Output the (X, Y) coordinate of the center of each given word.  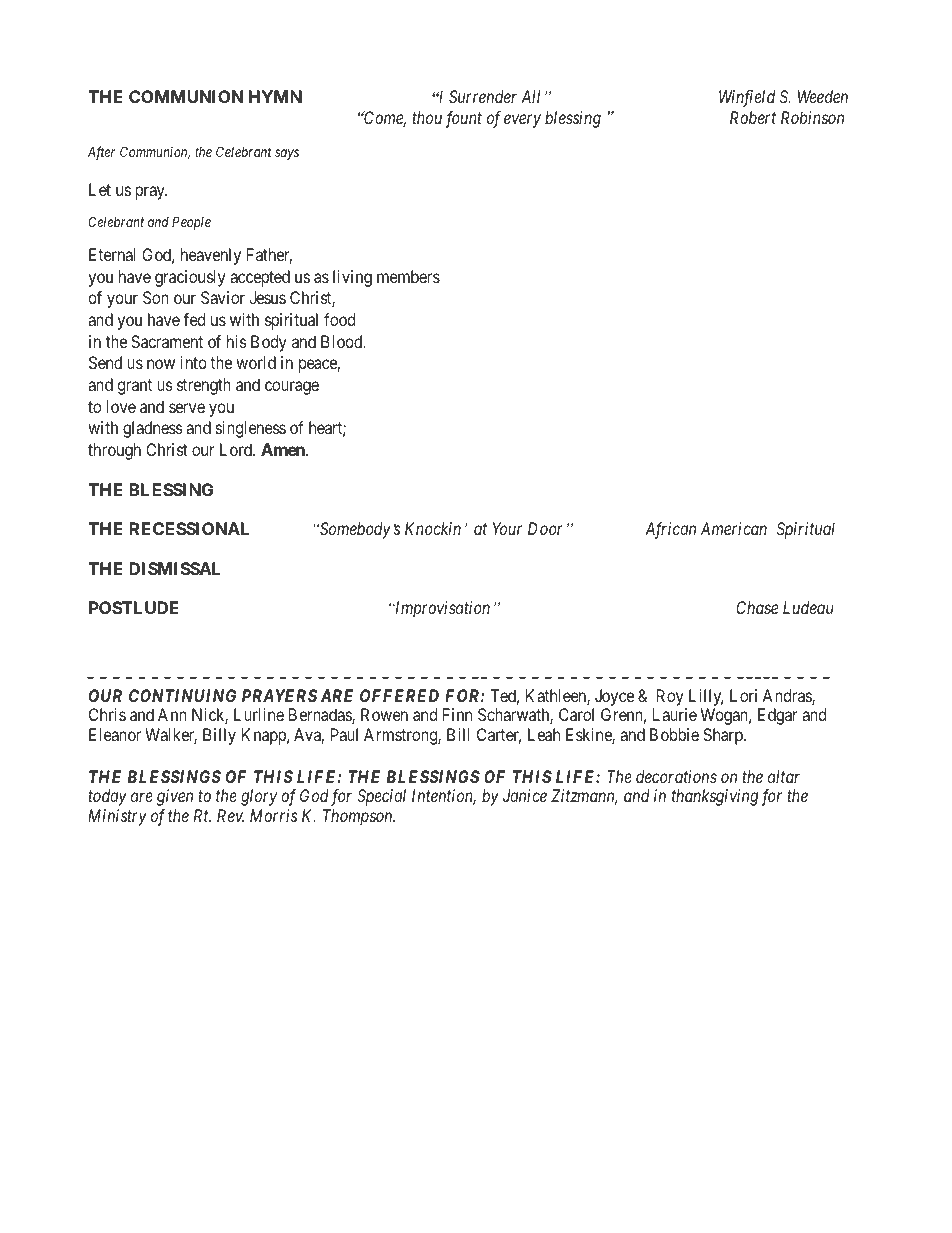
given (175, 797)
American (734, 528)
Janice (525, 795)
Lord (237, 449)
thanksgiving (715, 797)
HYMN (275, 96)
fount (463, 119)
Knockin (433, 528)
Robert (753, 117)
